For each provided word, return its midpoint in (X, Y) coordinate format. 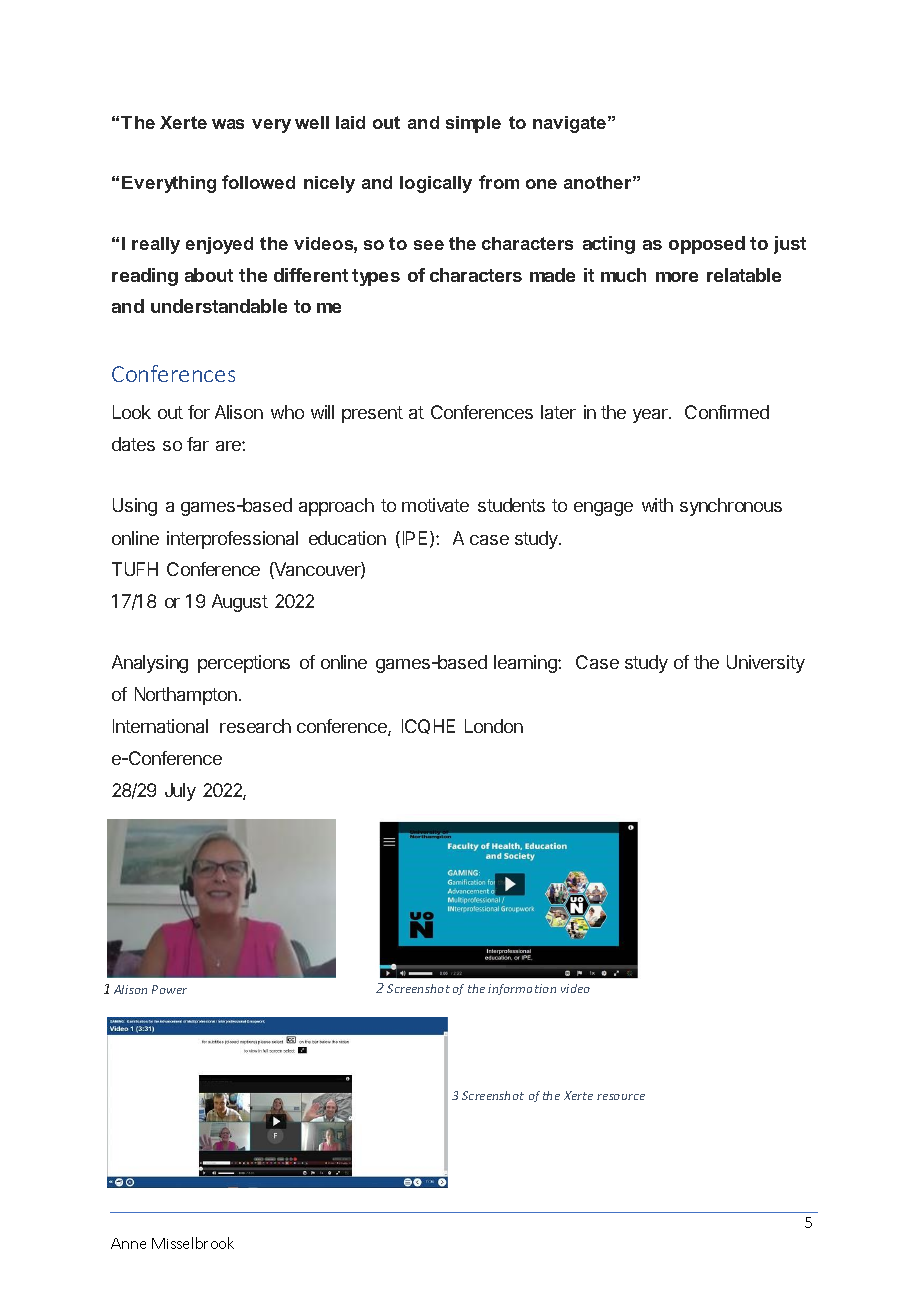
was (228, 124)
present (372, 414)
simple (473, 124)
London (494, 726)
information (522, 989)
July (180, 792)
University (766, 664)
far (198, 444)
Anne (128, 1243)
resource (621, 1097)
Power (169, 989)
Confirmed (727, 412)
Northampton (186, 696)
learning (526, 664)
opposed (707, 245)
